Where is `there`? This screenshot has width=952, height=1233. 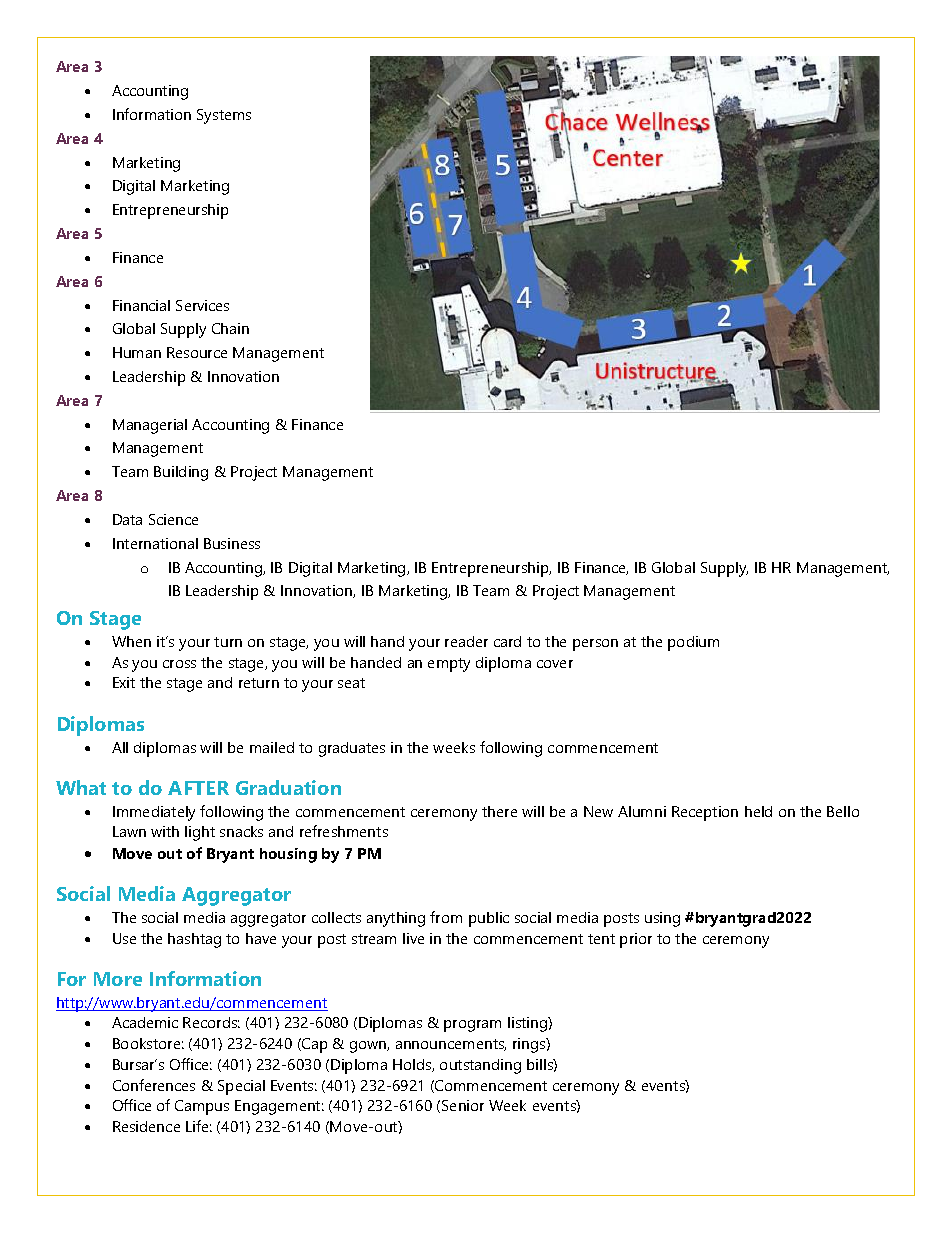 there is located at coordinates (499, 811).
